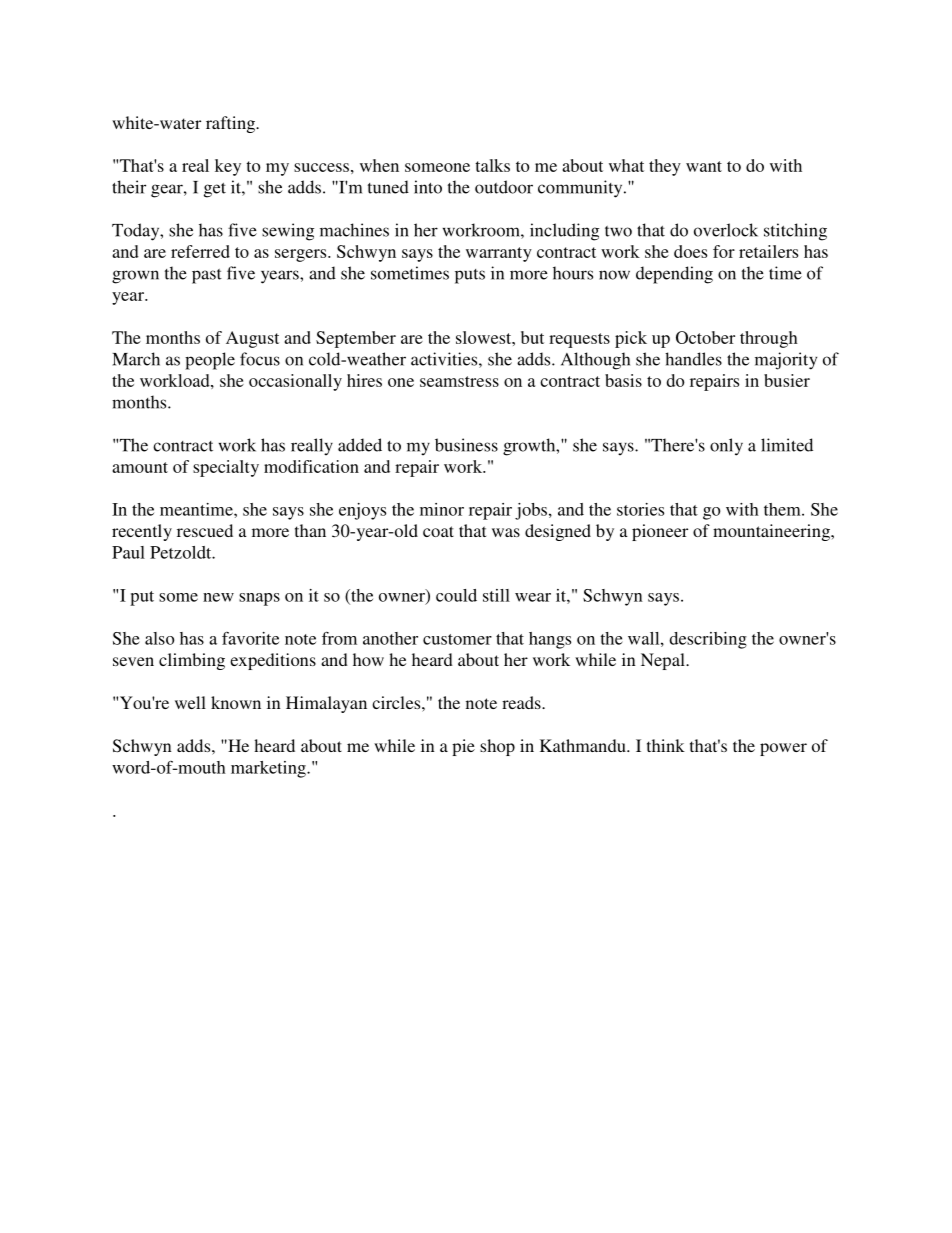 The image size is (952, 1233). What do you see at coordinates (463, 747) in the screenshot?
I see `pie` at bounding box center [463, 747].
